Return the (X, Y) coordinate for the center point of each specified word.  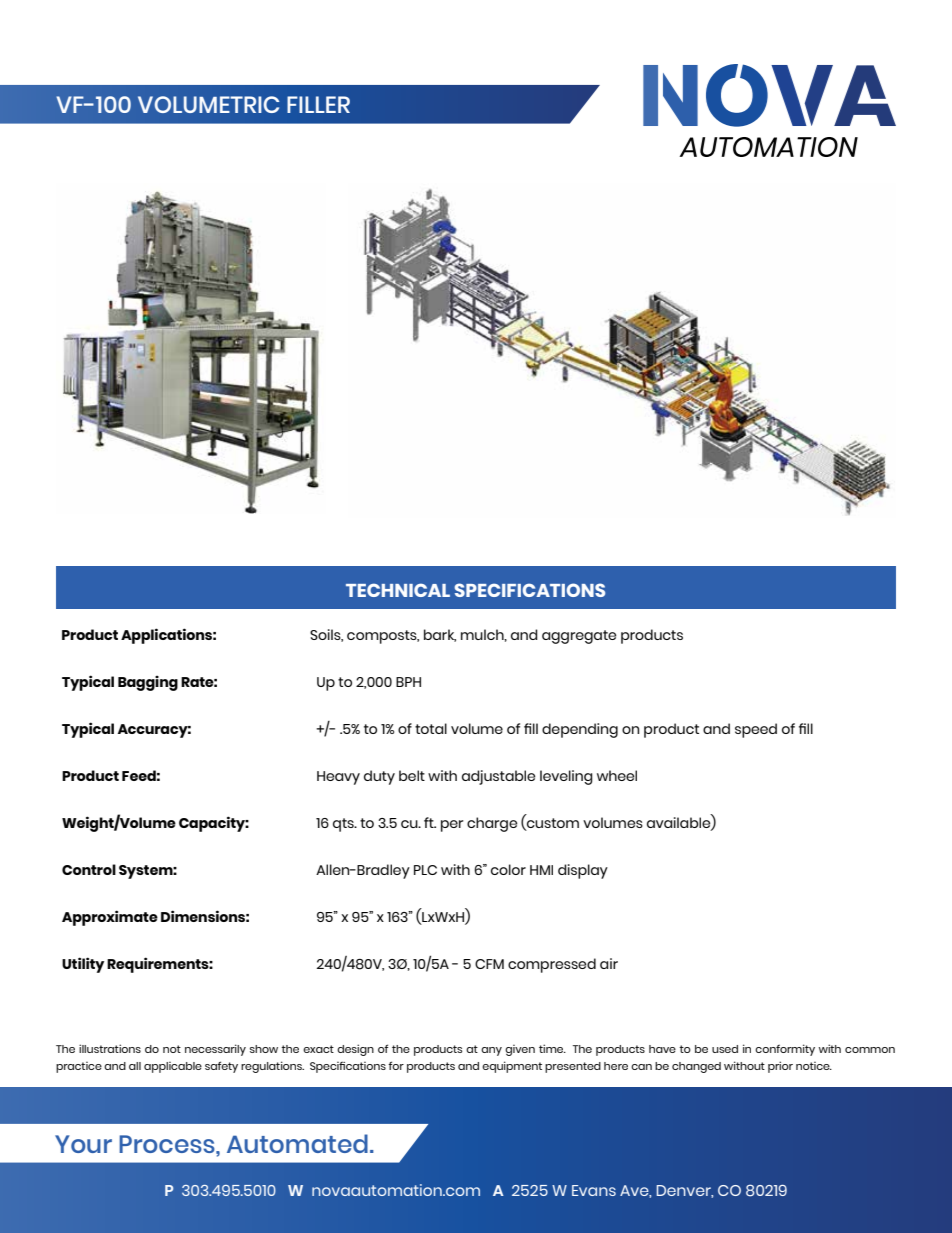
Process (168, 1144)
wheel (617, 775)
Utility (83, 965)
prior (780, 1067)
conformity (785, 1050)
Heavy (338, 778)
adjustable (499, 777)
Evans (594, 1190)
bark (440, 635)
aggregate (579, 637)
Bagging (148, 683)
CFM (489, 964)
